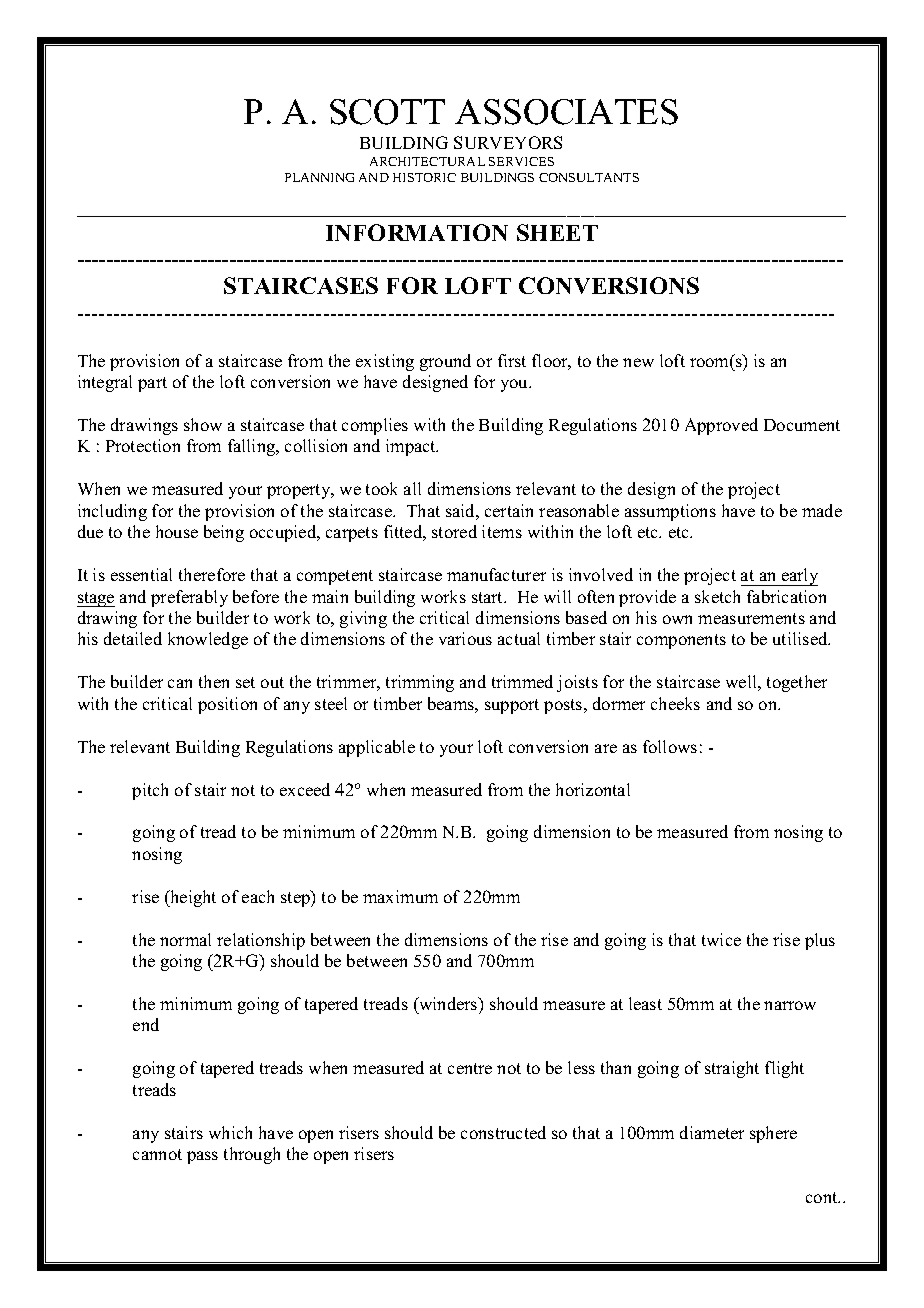 Image resolution: width=924 pixels, height=1308 pixels. Describe the element at coordinates (681, 641) in the screenshot. I see `components` at that location.
